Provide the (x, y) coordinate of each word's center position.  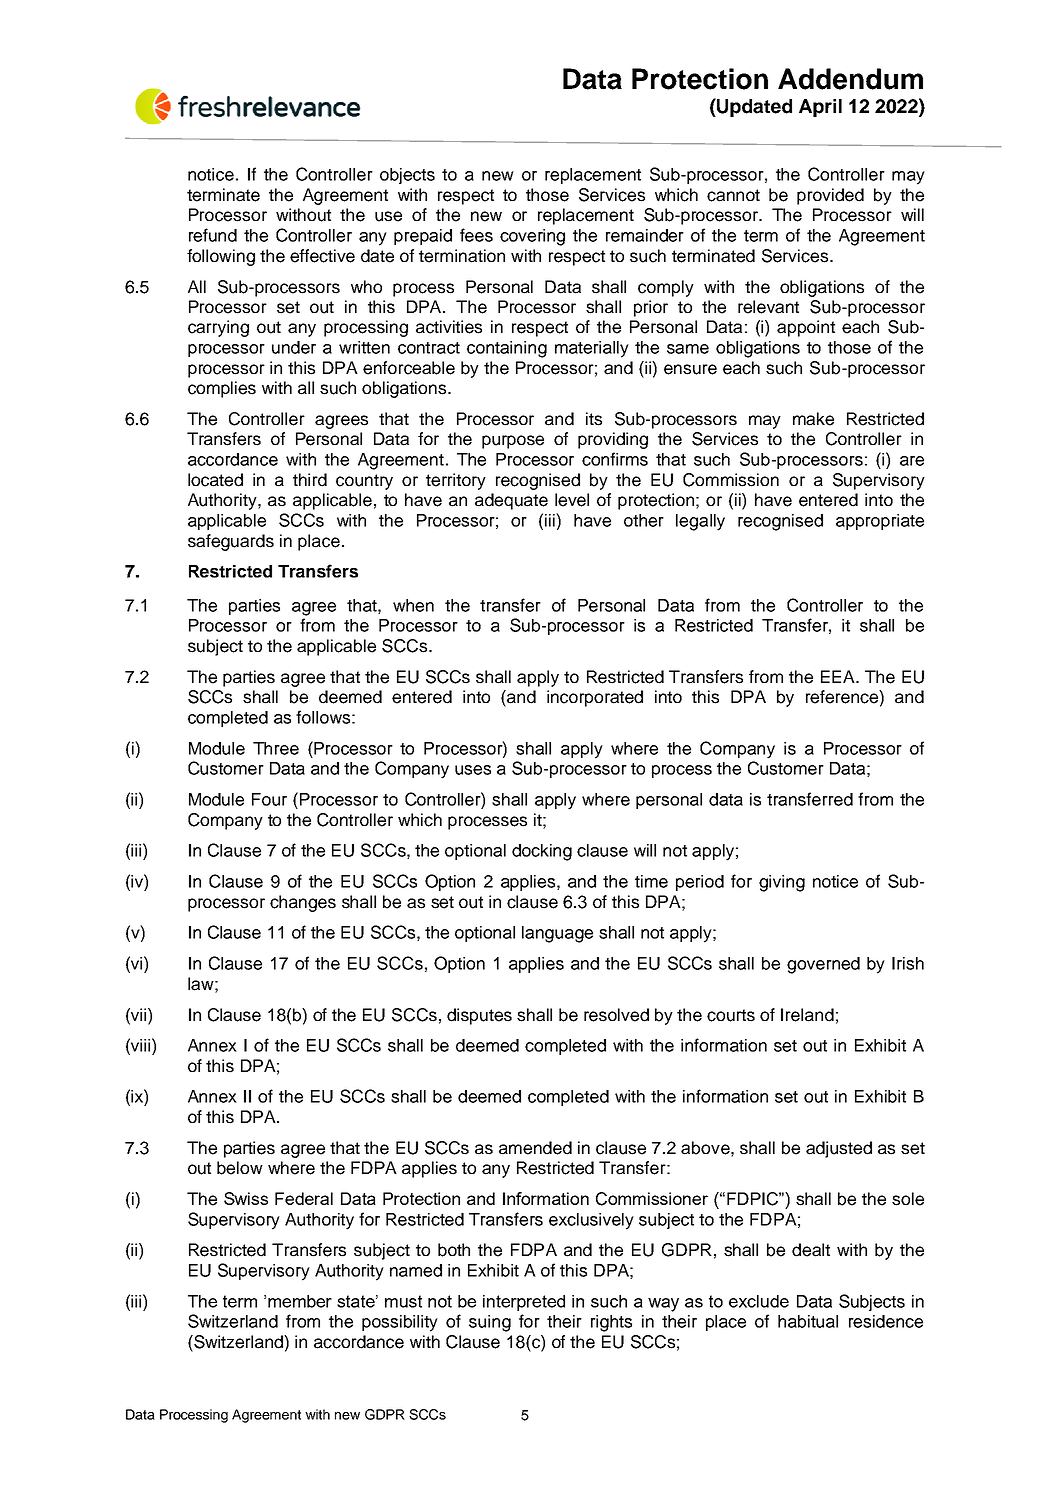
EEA (839, 676)
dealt (811, 1250)
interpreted (524, 1303)
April (820, 108)
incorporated (595, 698)
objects (407, 176)
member (300, 1301)
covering (532, 237)
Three (276, 748)
